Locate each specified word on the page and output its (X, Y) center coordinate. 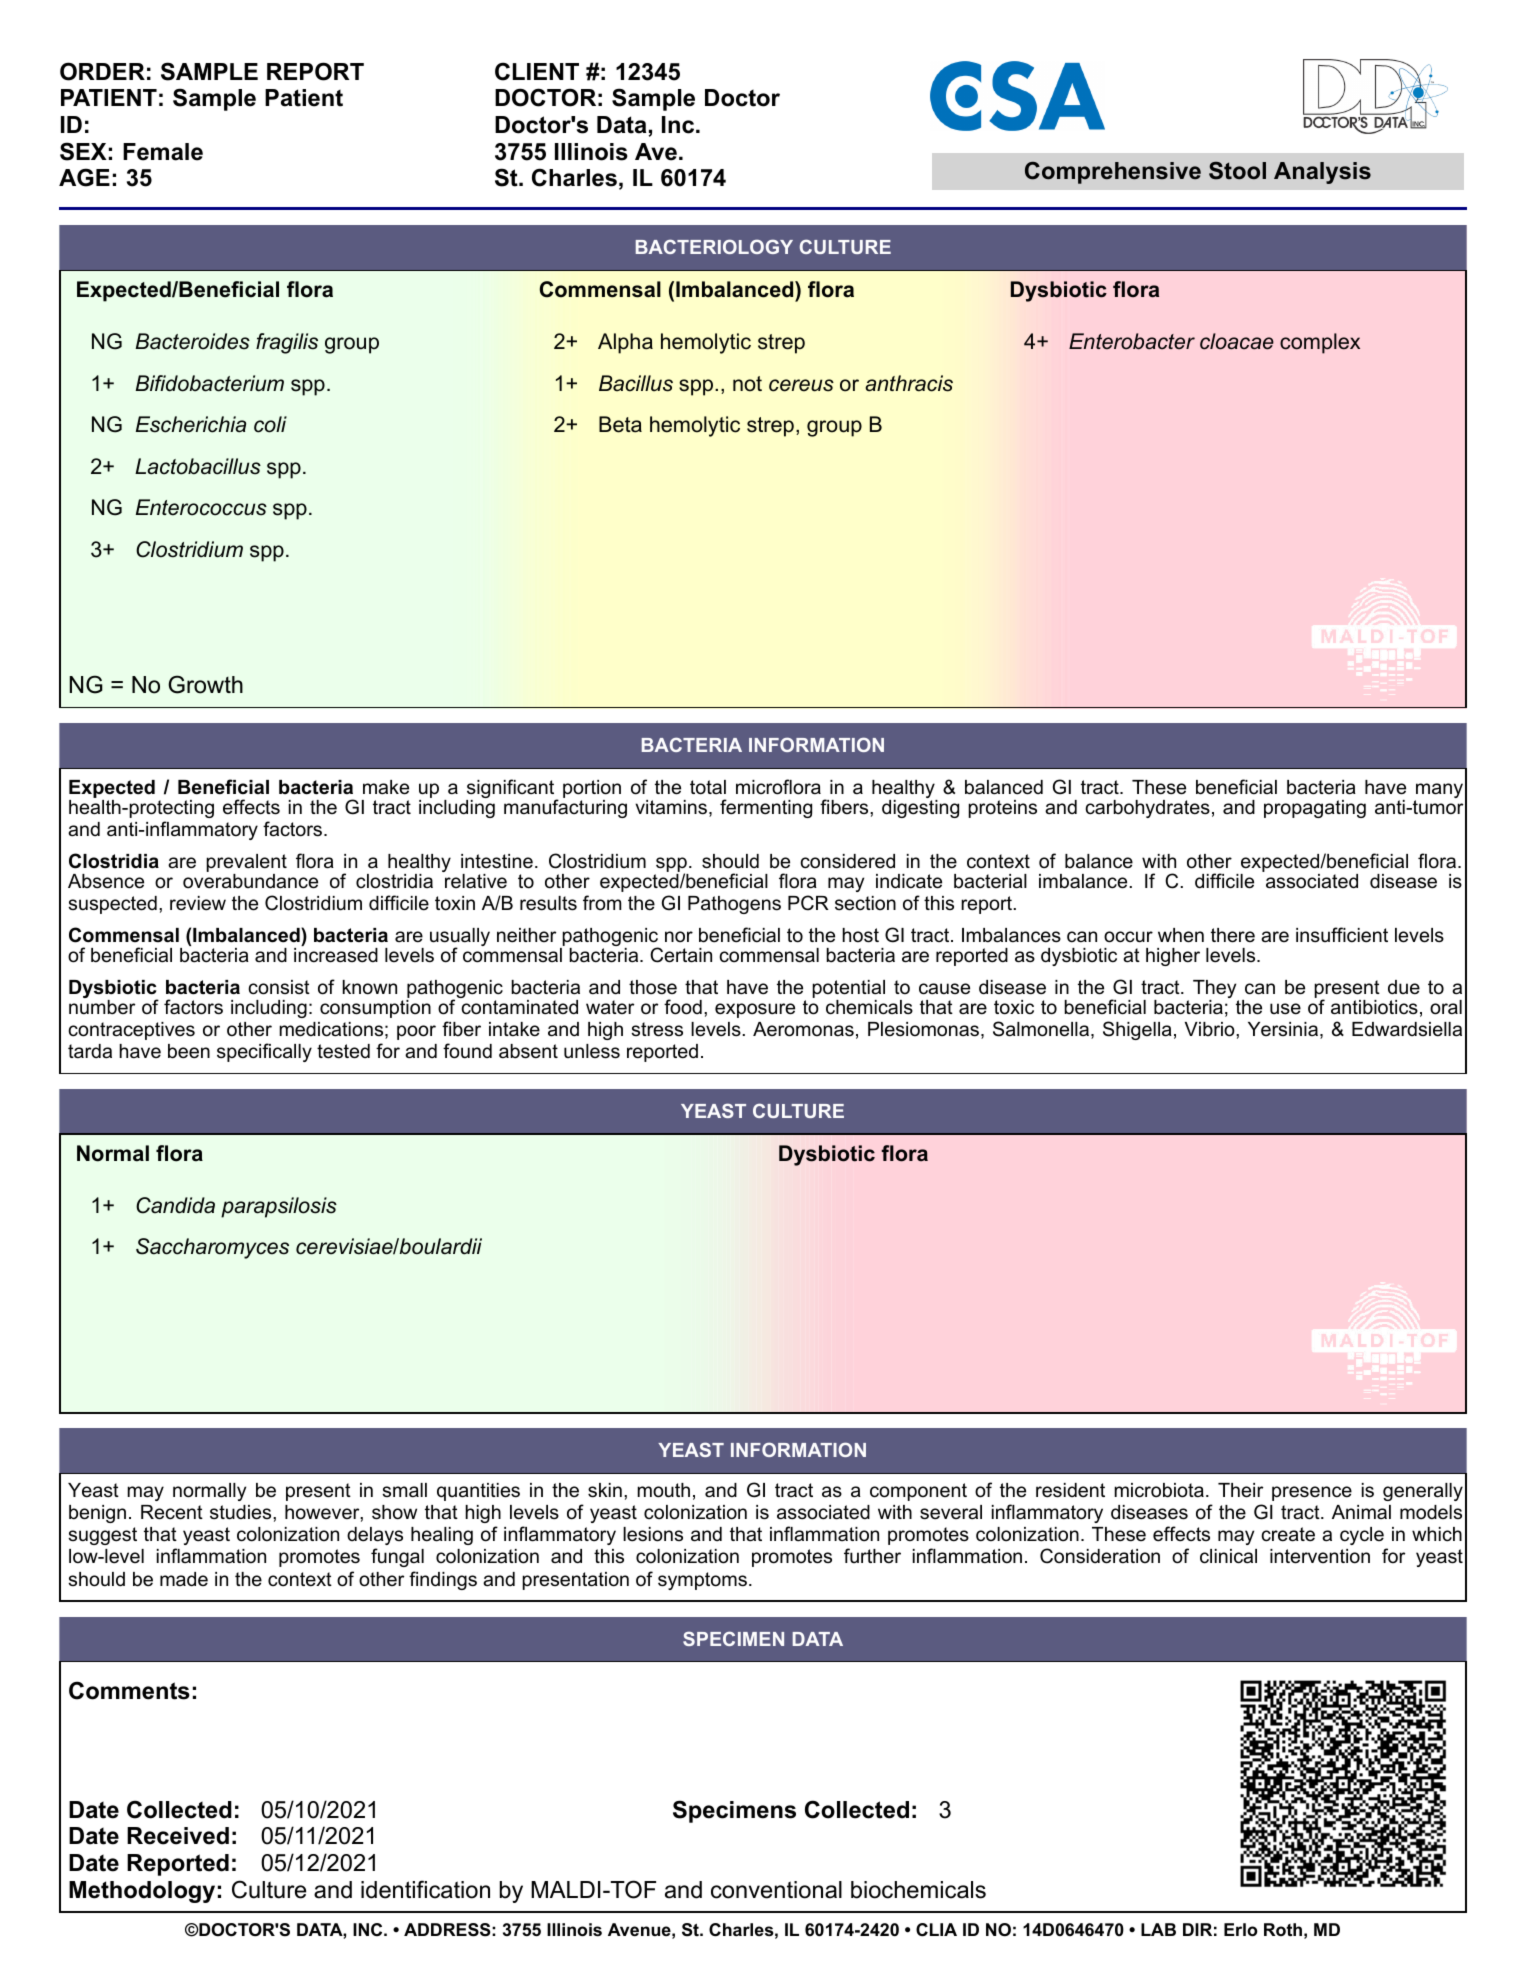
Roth (1283, 1929)
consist (279, 987)
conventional (776, 1890)
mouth (663, 1490)
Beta (620, 424)
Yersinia (1283, 1029)
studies (242, 1512)
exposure (755, 1010)
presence (1312, 1493)
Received (178, 1836)
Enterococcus (201, 507)
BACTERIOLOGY (714, 246)
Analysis (1322, 173)
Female (163, 152)
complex (1320, 343)
